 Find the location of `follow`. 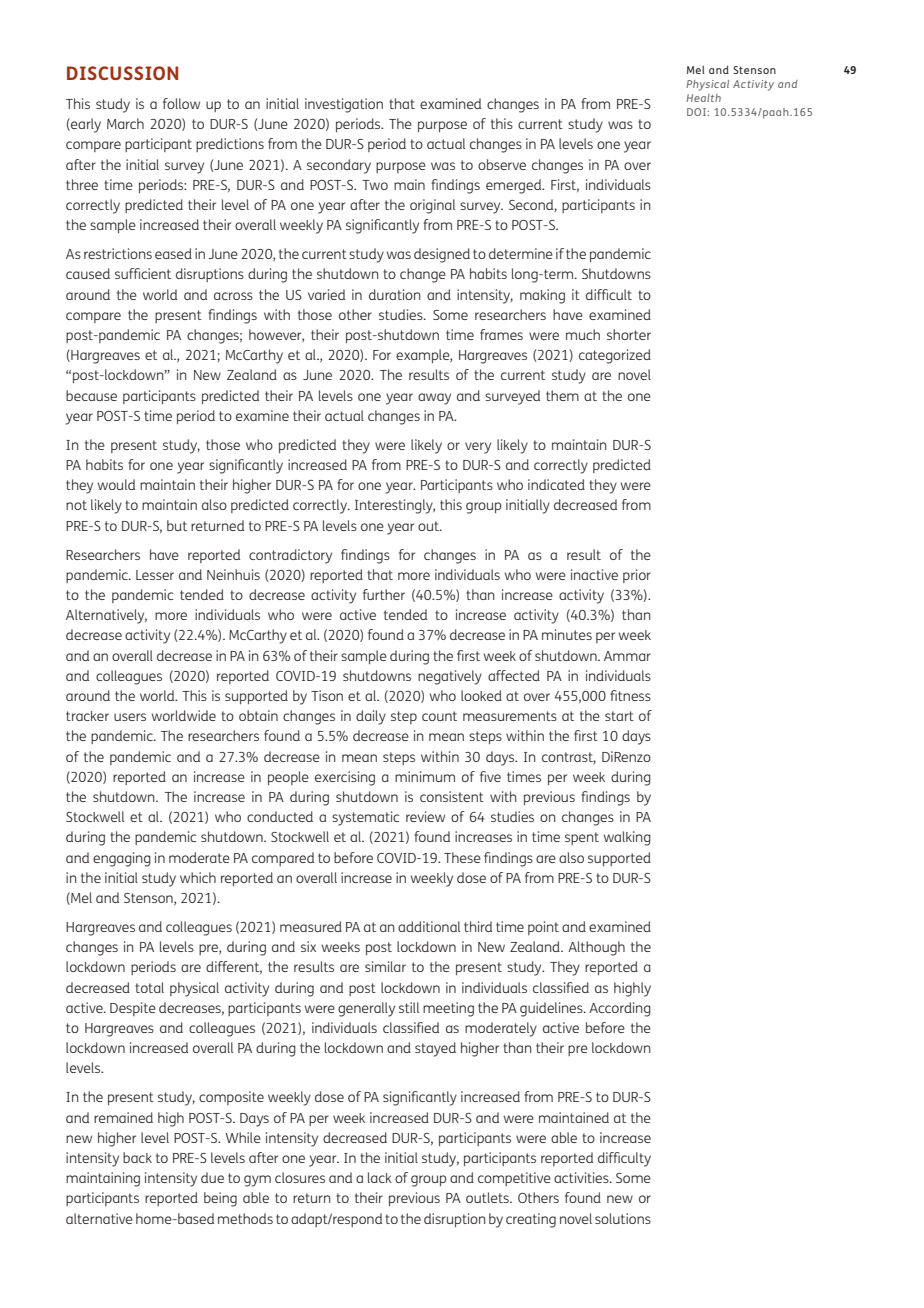

follow is located at coordinates (181, 103).
